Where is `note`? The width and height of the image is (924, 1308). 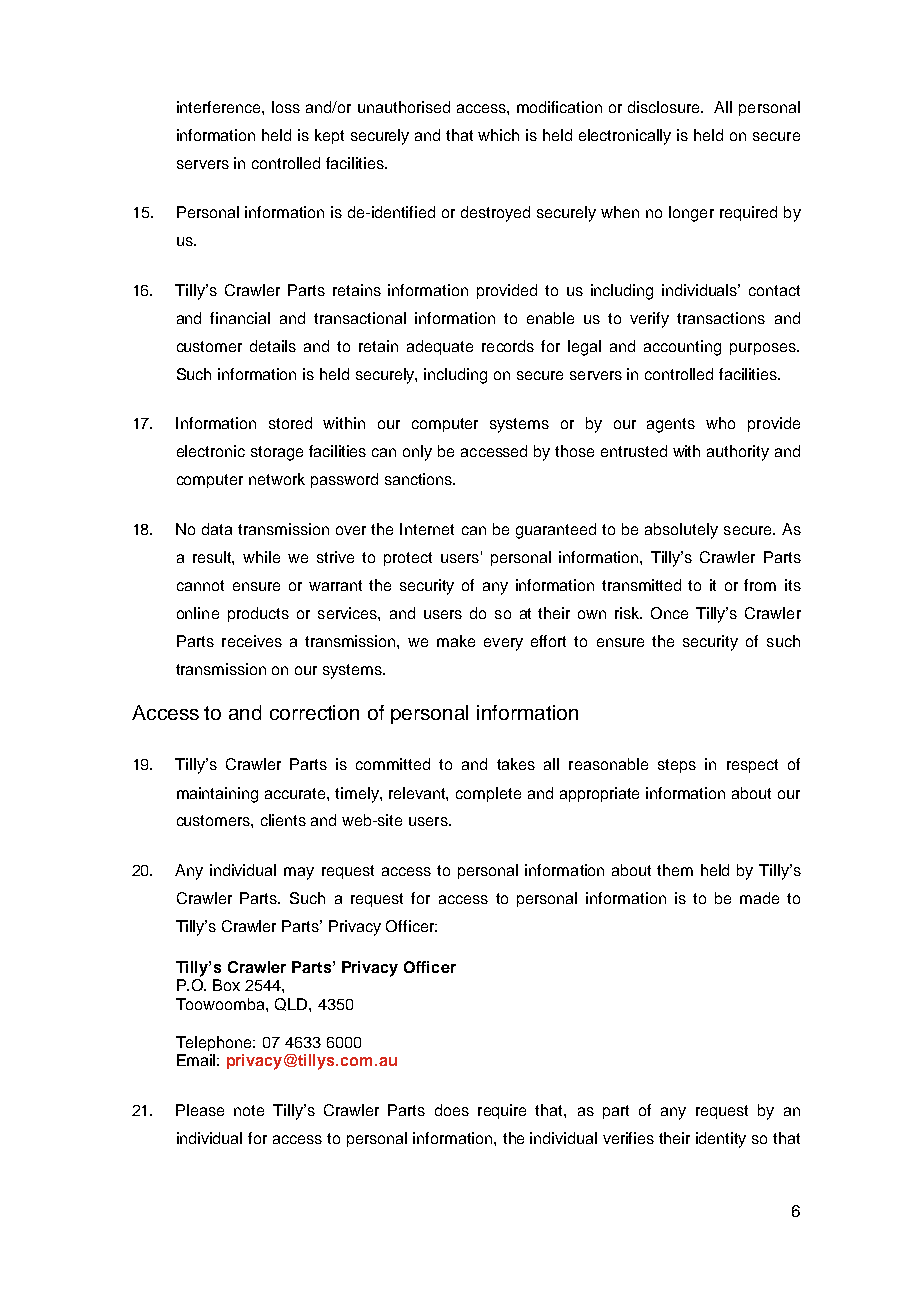
note is located at coordinates (249, 1110).
